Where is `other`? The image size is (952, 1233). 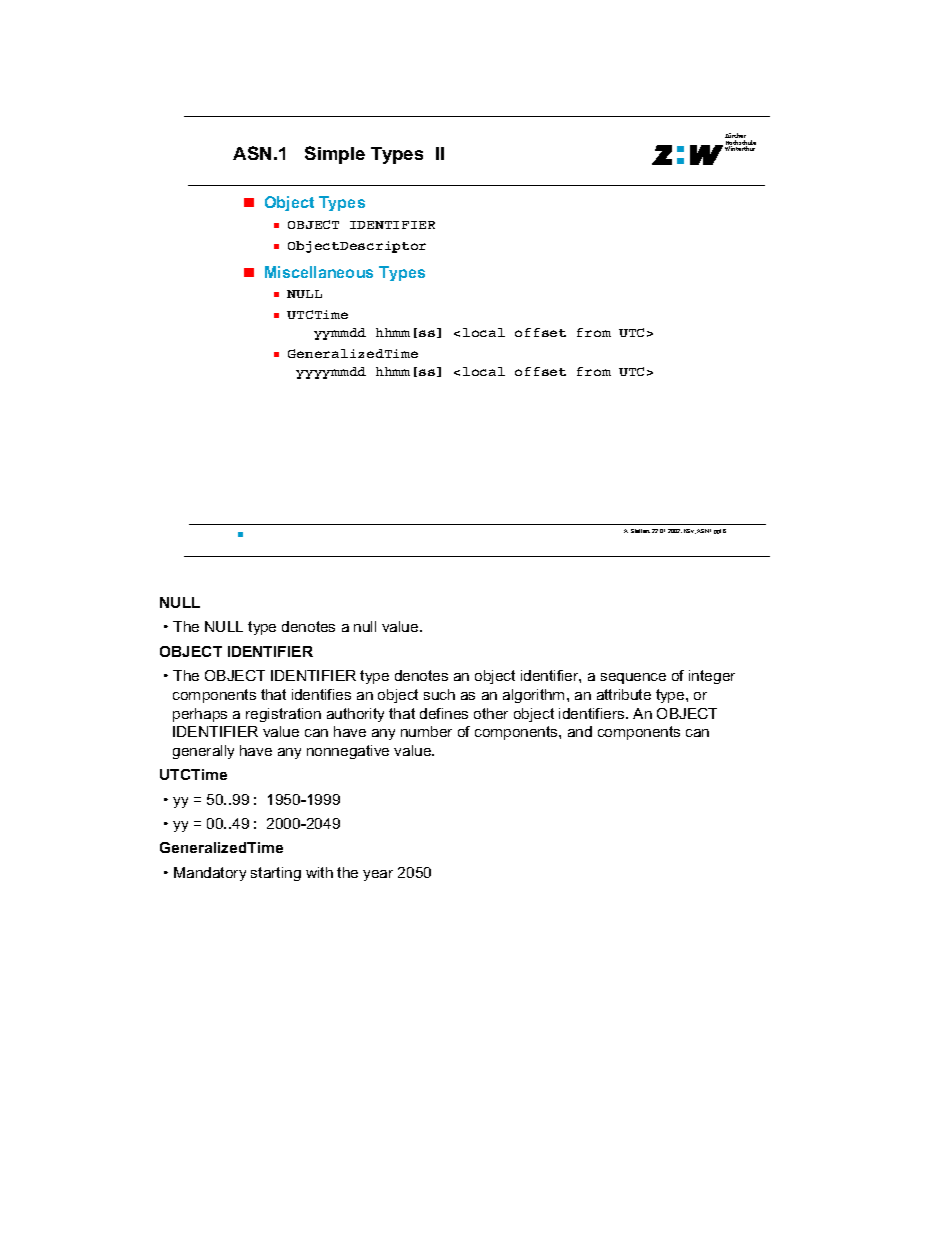 other is located at coordinates (491, 713).
